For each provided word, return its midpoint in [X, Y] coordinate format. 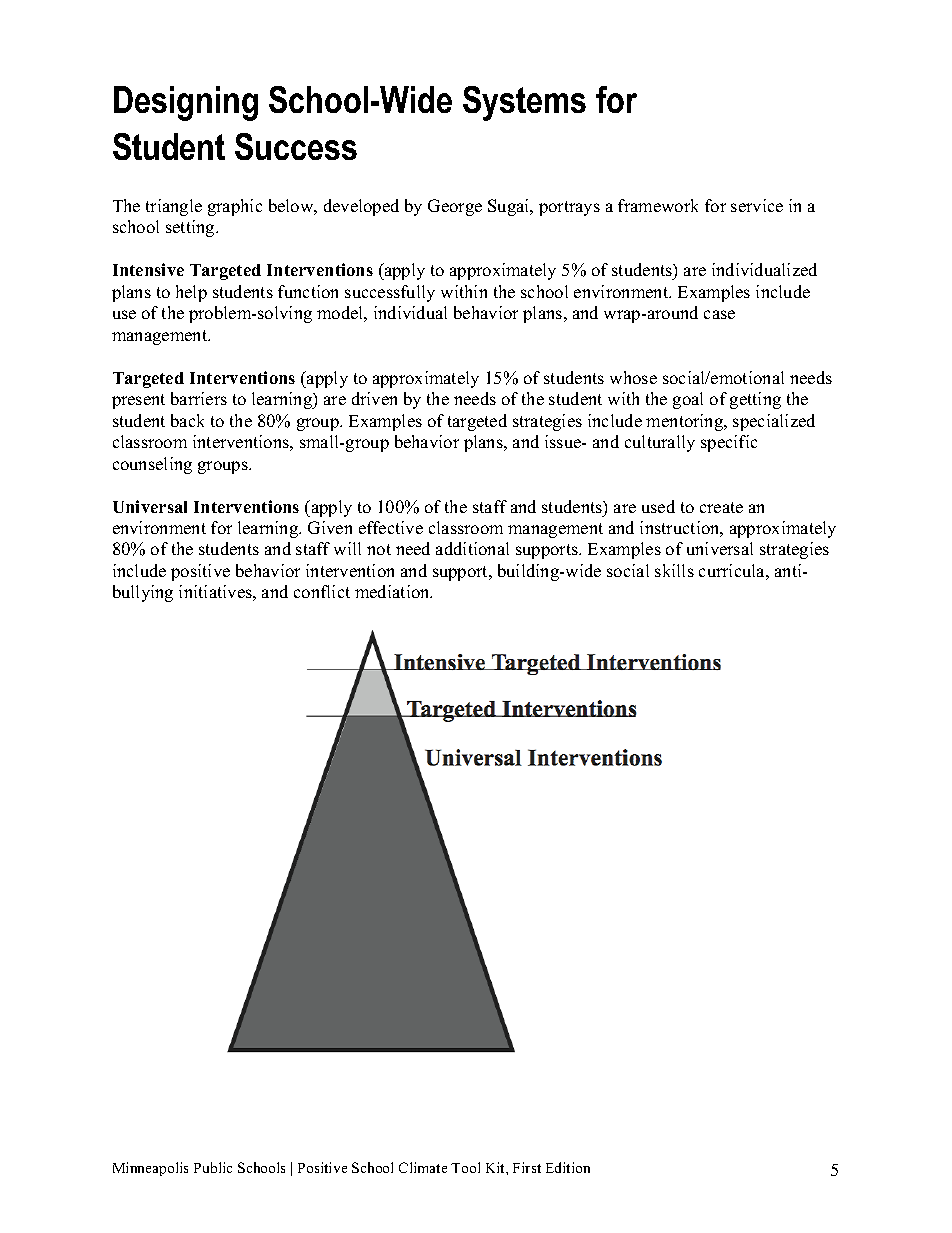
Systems [524, 103]
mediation [393, 591]
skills [674, 570]
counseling [152, 465]
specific [729, 443]
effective [391, 527]
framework [658, 205]
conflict [322, 591]
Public [213, 1167]
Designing [186, 103]
